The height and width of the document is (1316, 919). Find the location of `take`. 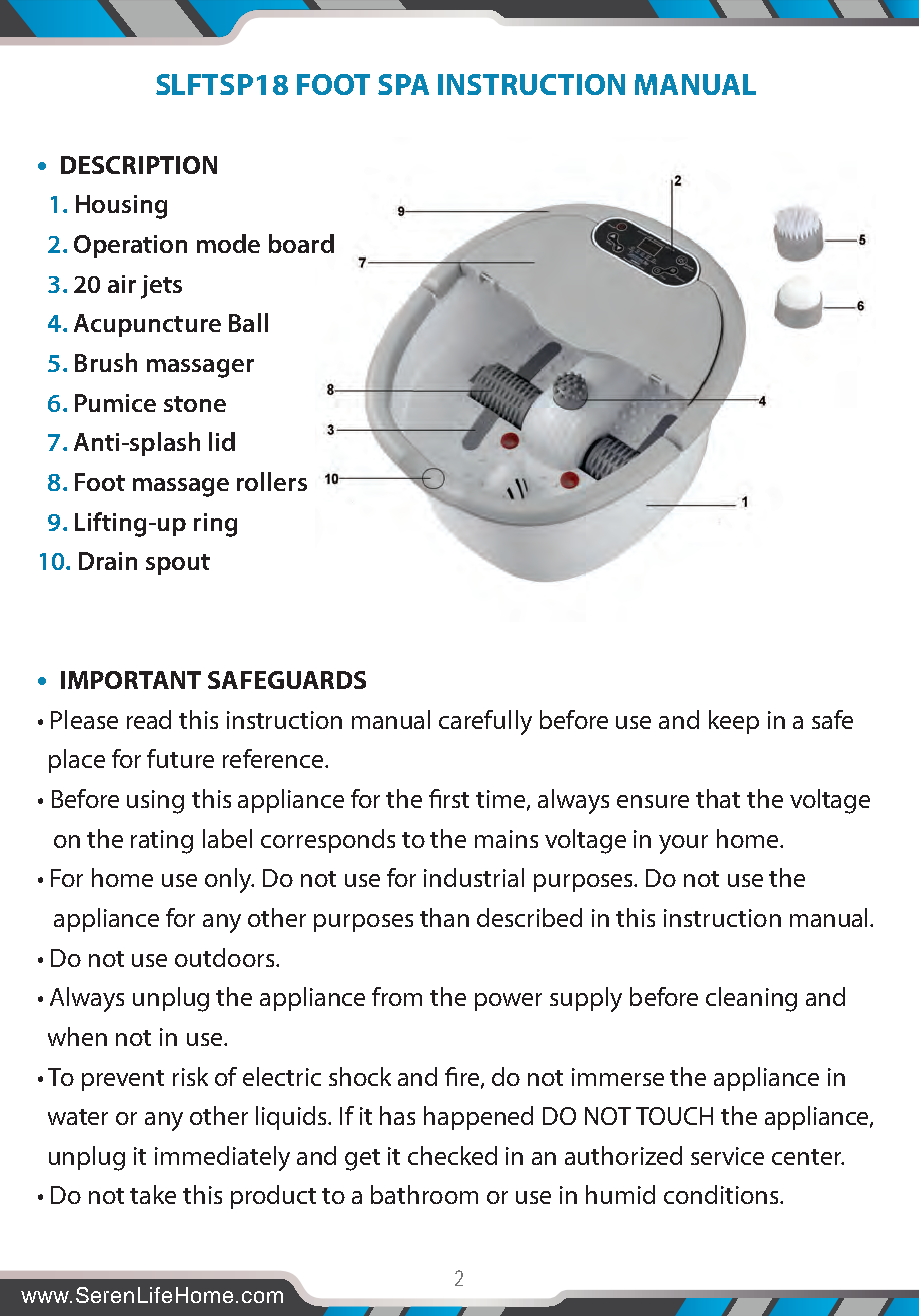

take is located at coordinates (153, 1194).
